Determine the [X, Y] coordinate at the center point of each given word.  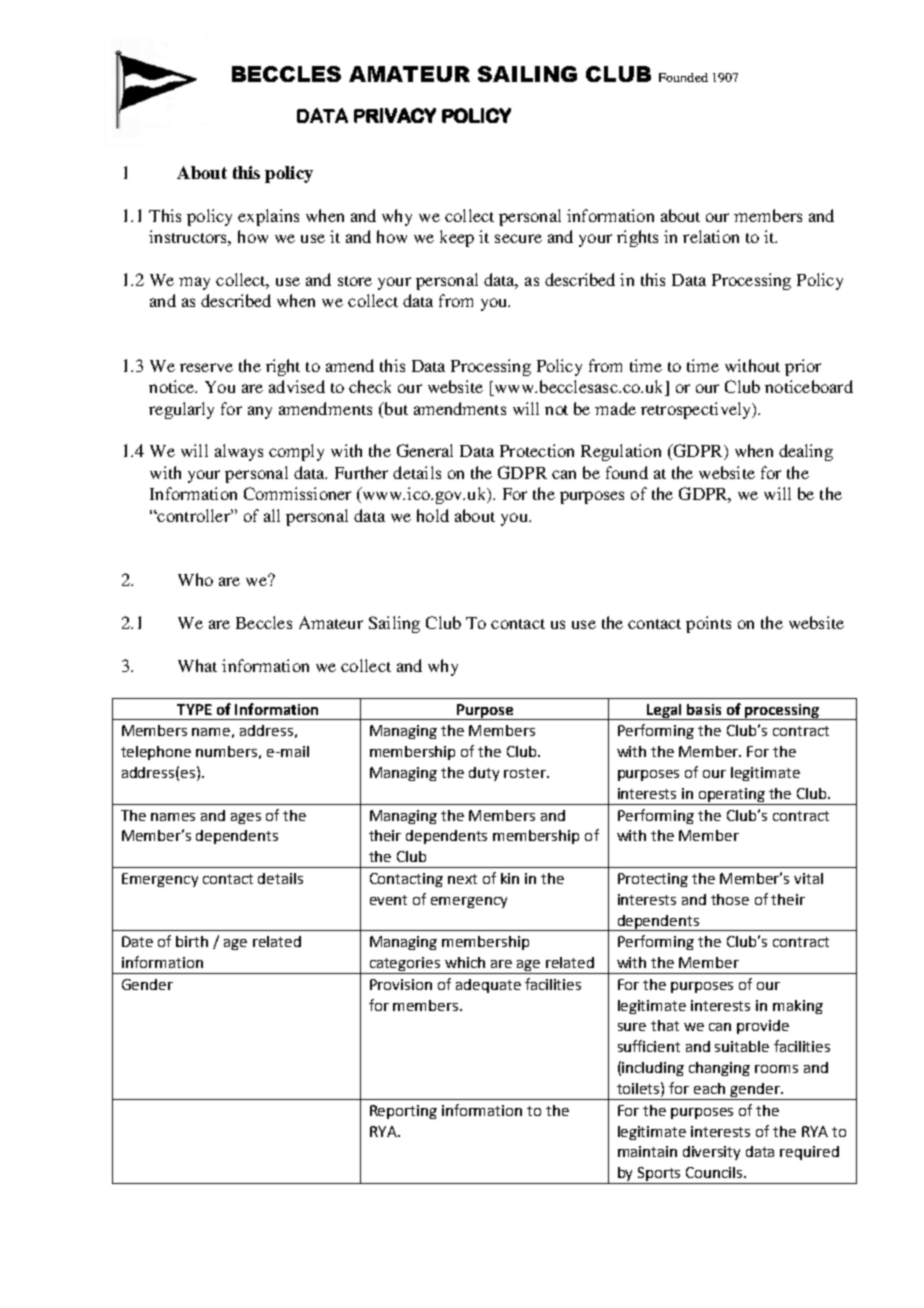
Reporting [403, 1112]
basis [704, 709]
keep [457, 238]
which [465, 962]
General [425, 450]
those [730, 899]
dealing [806, 452]
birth [192, 941]
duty [484, 774]
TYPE [194, 709]
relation [711, 236]
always [239, 452]
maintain [647, 1151]
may [194, 283]
